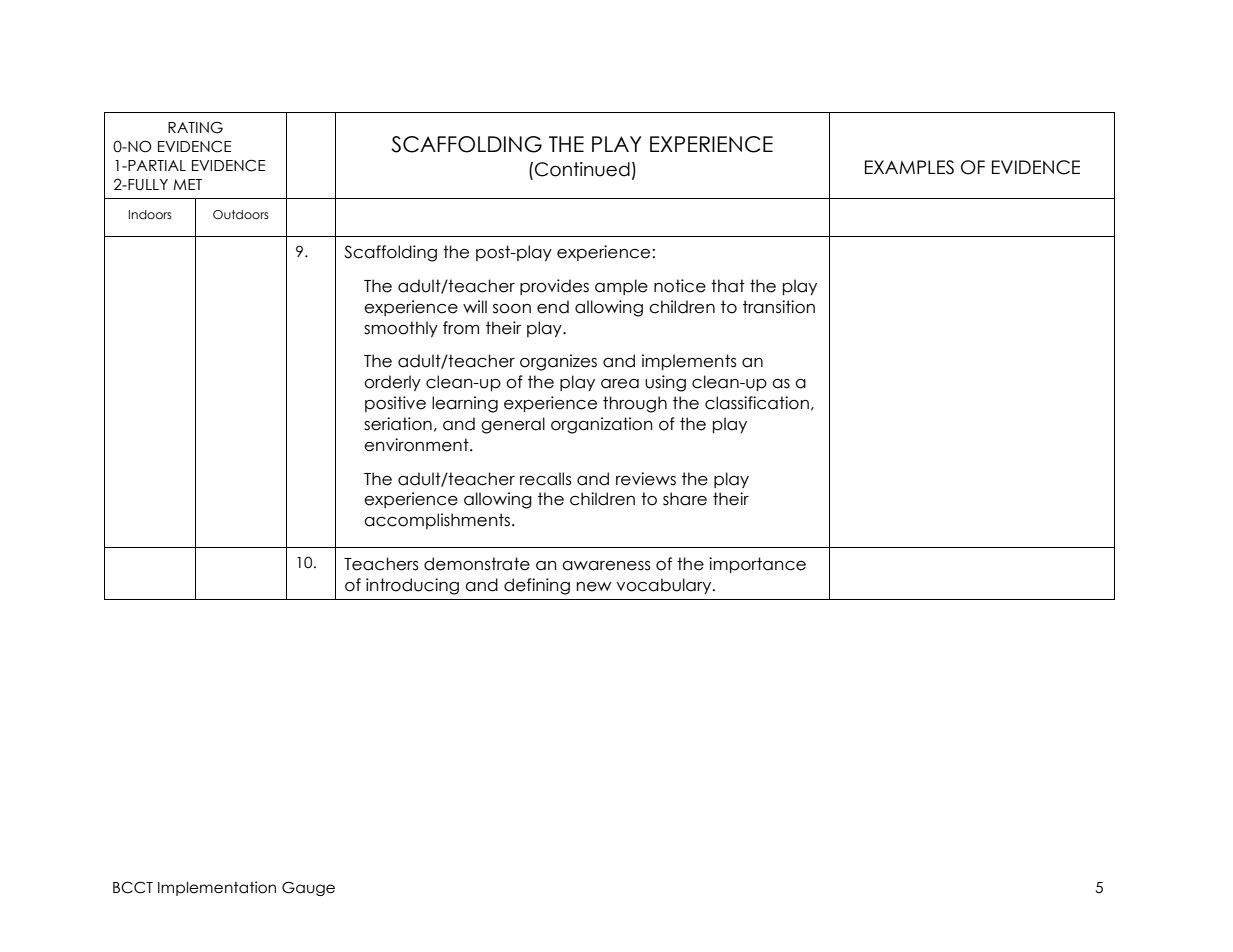 The height and width of the screenshot is (952, 1233). What do you see at coordinates (477, 564) in the screenshot?
I see `demonstrate` at bounding box center [477, 564].
